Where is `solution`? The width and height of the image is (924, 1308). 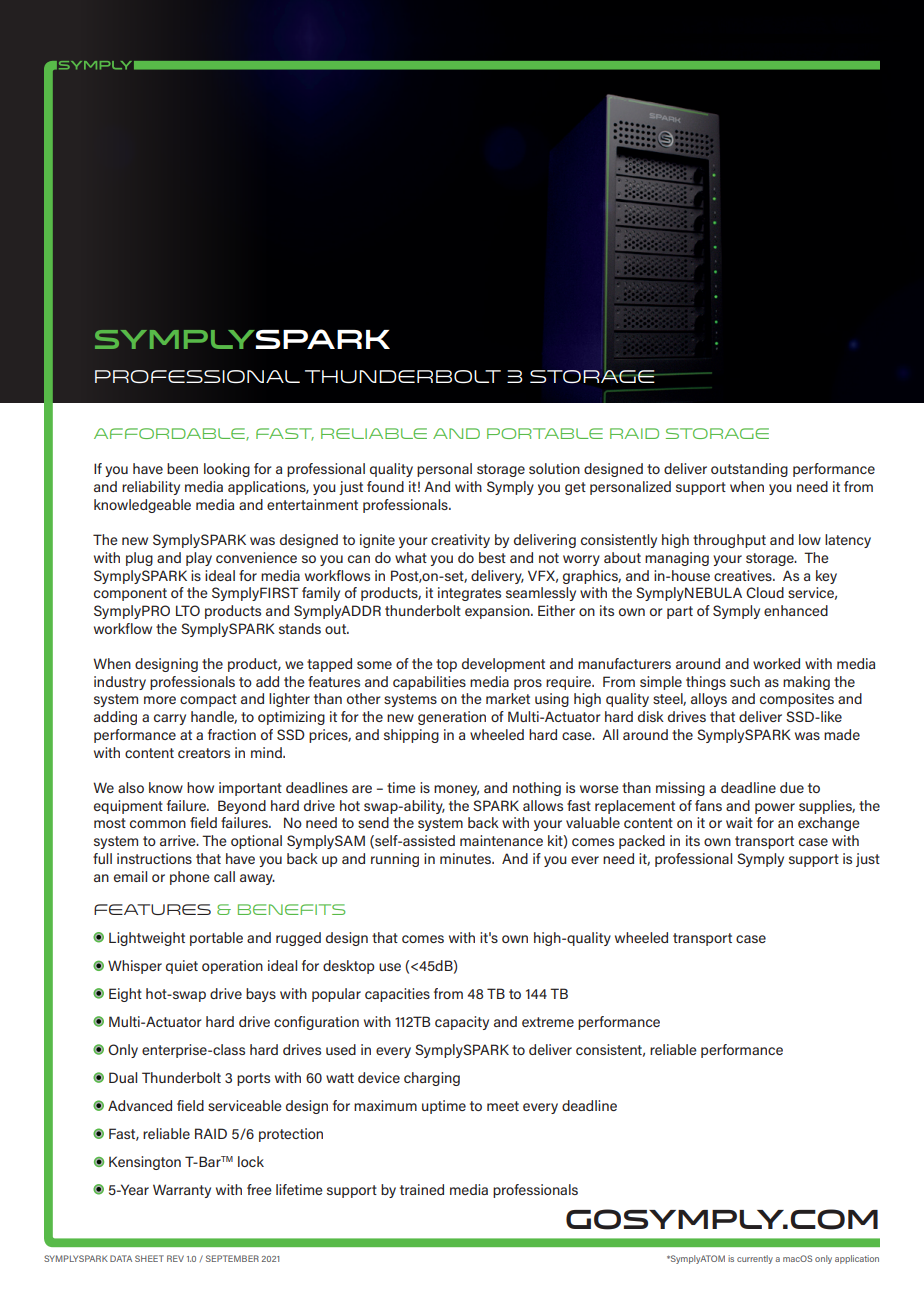 solution is located at coordinates (554, 468).
